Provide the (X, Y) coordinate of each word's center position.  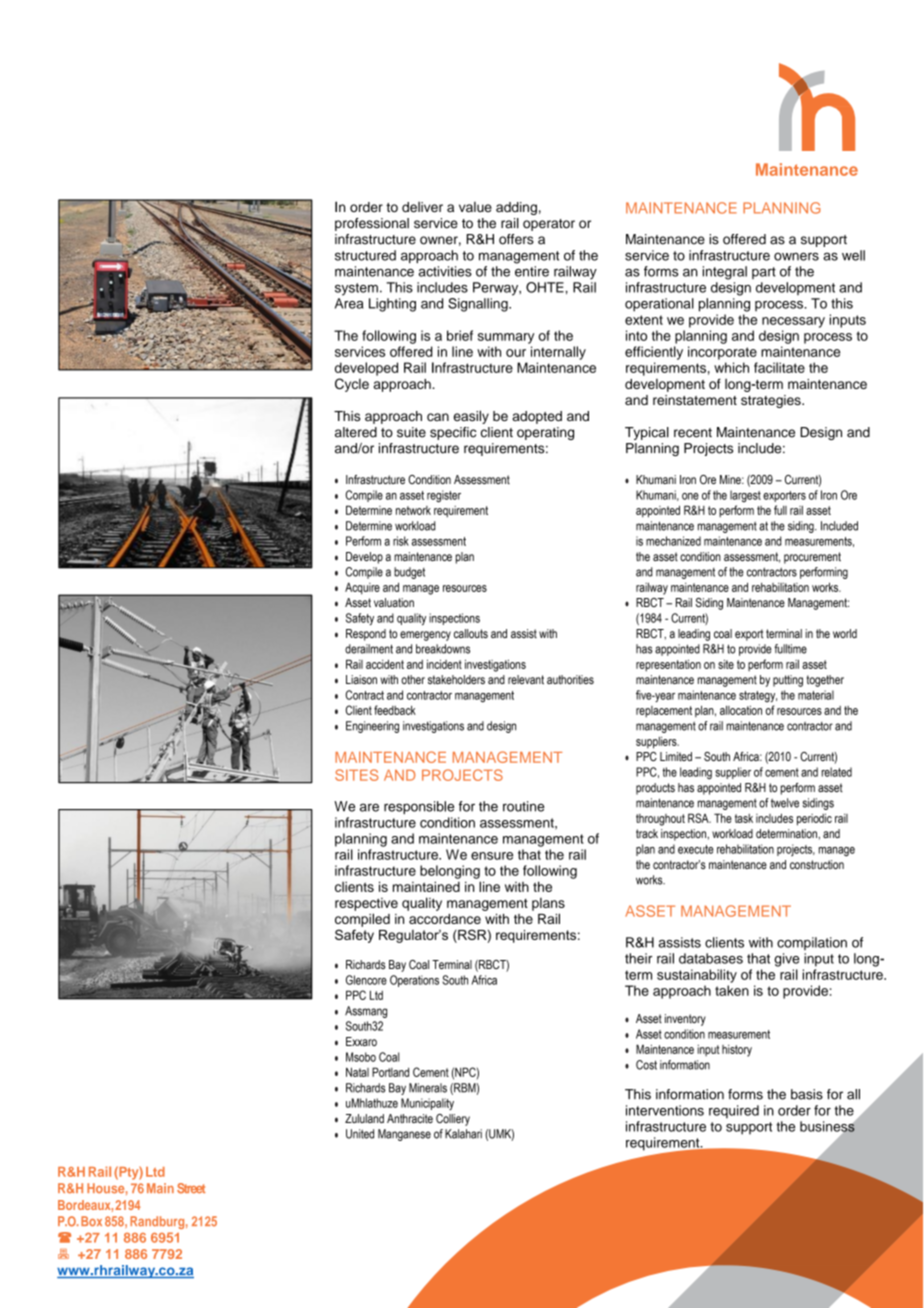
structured (365, 255)
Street (191, 1188)
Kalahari (463, 1134)
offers (516, 239)
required (734, 1112)
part (764, 273)
